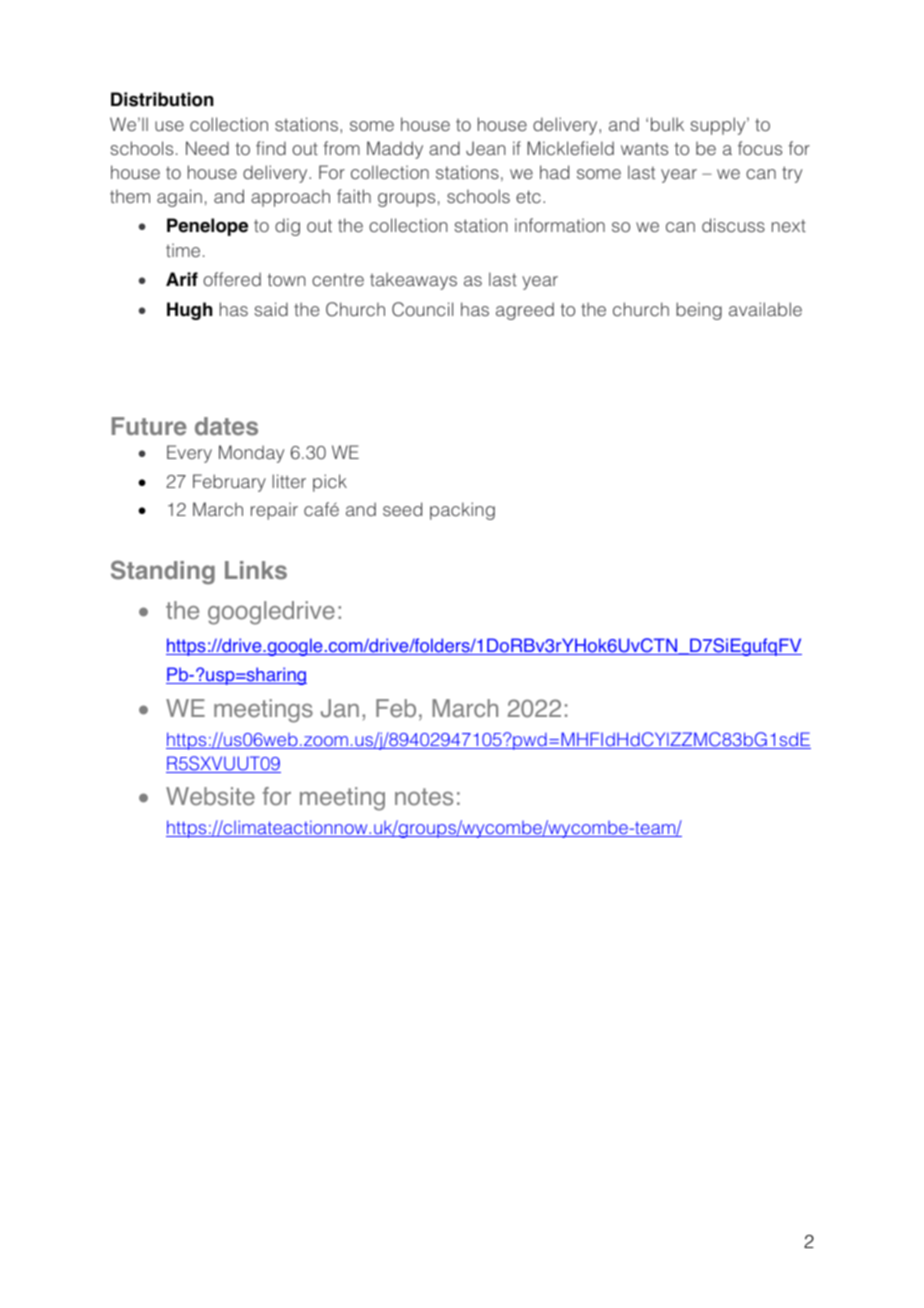  What do you see at coordinates (340, 708) in the document?
I see `Jan` at bounding box center [340, 708].
